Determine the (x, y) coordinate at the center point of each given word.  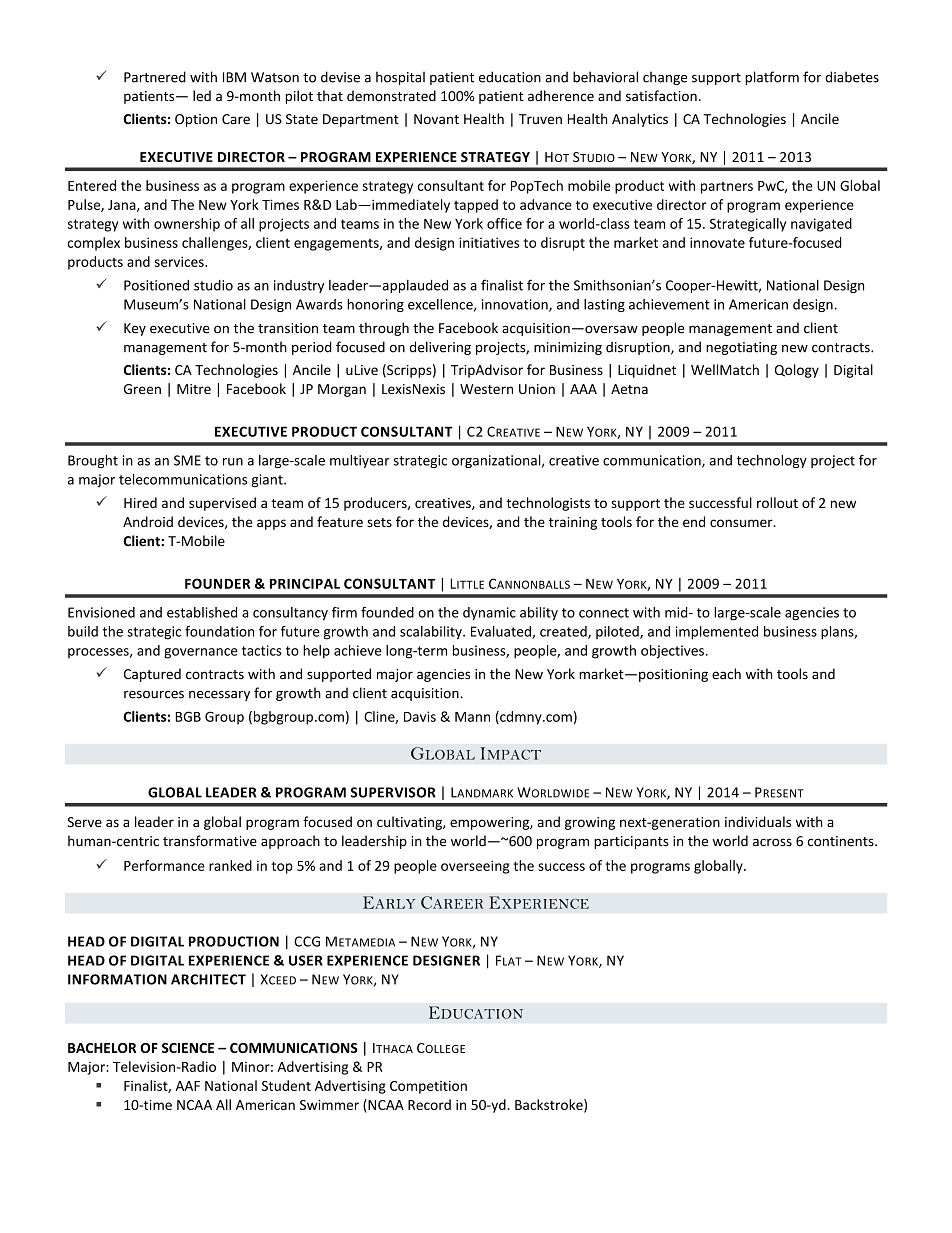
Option (196, 120)
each (726, 674)
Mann (472, 717)
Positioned (156, 285)
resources (154, 694)
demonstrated (391, 96)
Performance (164, 865)
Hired (140, 502)
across (772, 842)
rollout (777, 502)
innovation (516, 305)
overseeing (475, 867)
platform (772, 78)
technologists (548, 504)
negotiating (741, 348)
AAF (188, 1086)
